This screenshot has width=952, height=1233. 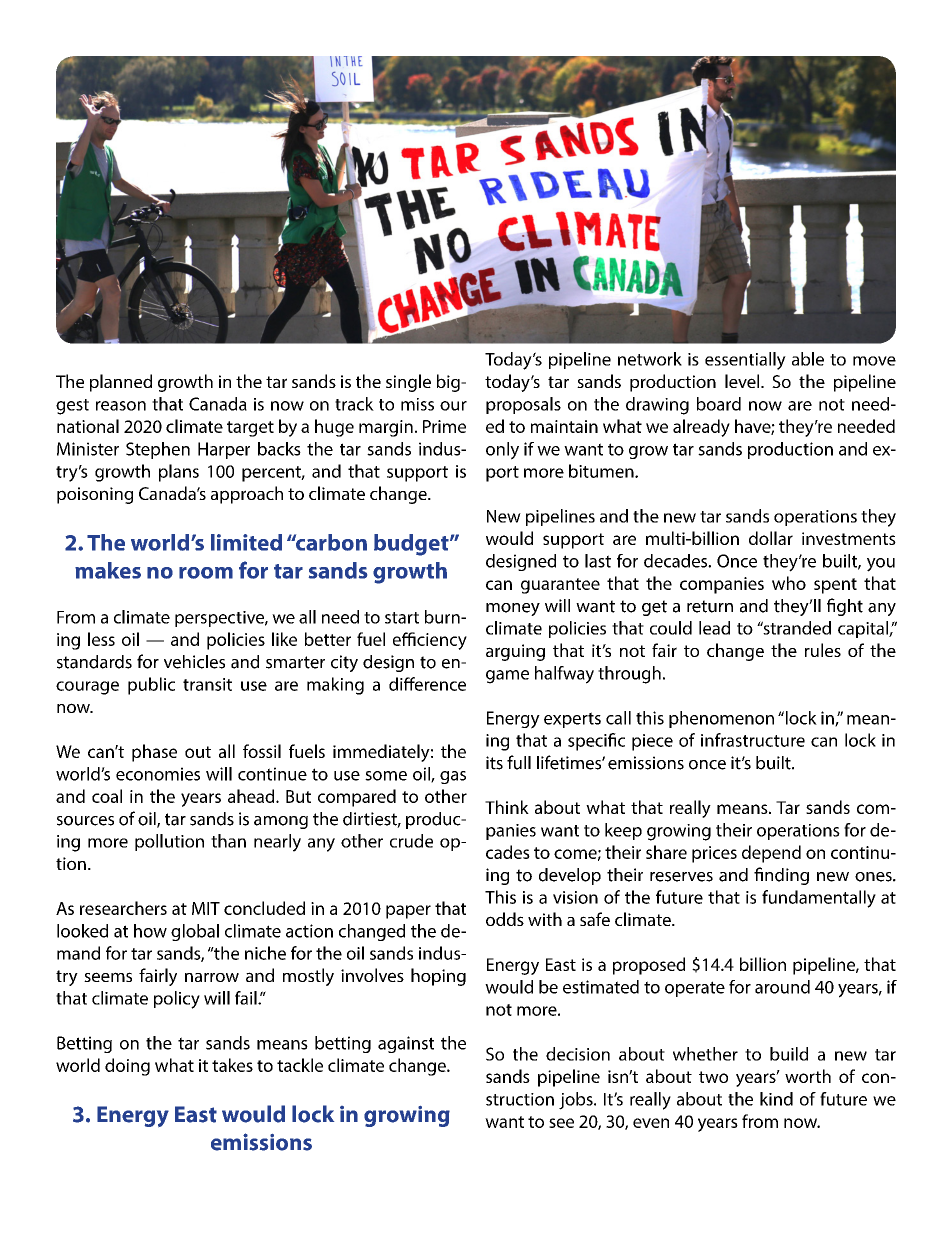 What do you see at coordinates (121, 383) in the screenshot?
I see `planned` at bounding box center [121, 383].
